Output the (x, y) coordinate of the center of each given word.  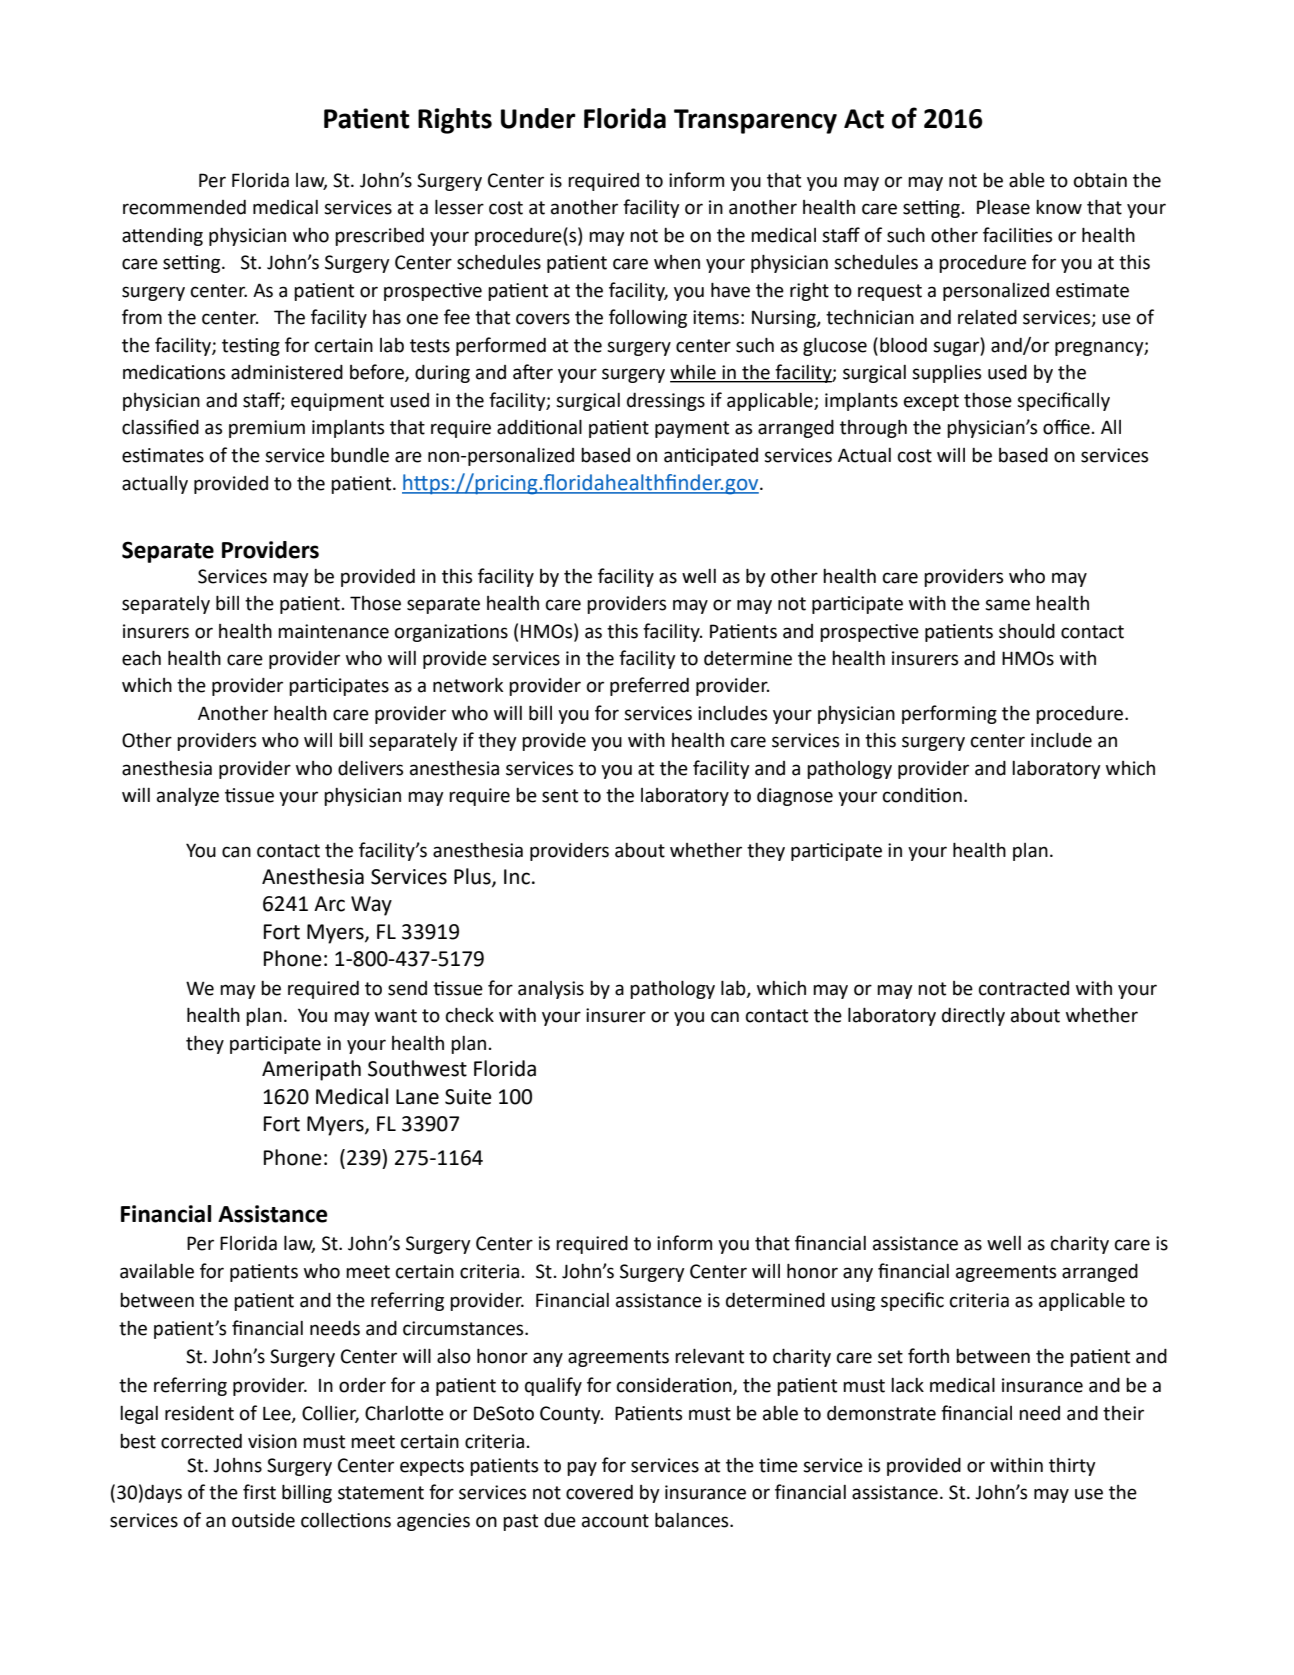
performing (949, 714)
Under (538, 118)
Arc (329, 904)
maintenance (333, 631)
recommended (184, 207)
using (853, 1302)
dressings (666, 402)
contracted (1024, 988)
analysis (551, 990)
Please (1003, 207)
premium (267, 429)
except (931, 402)
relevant (709, 1356)
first (259, 1492)
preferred (649, 686)
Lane (417, 1097)
